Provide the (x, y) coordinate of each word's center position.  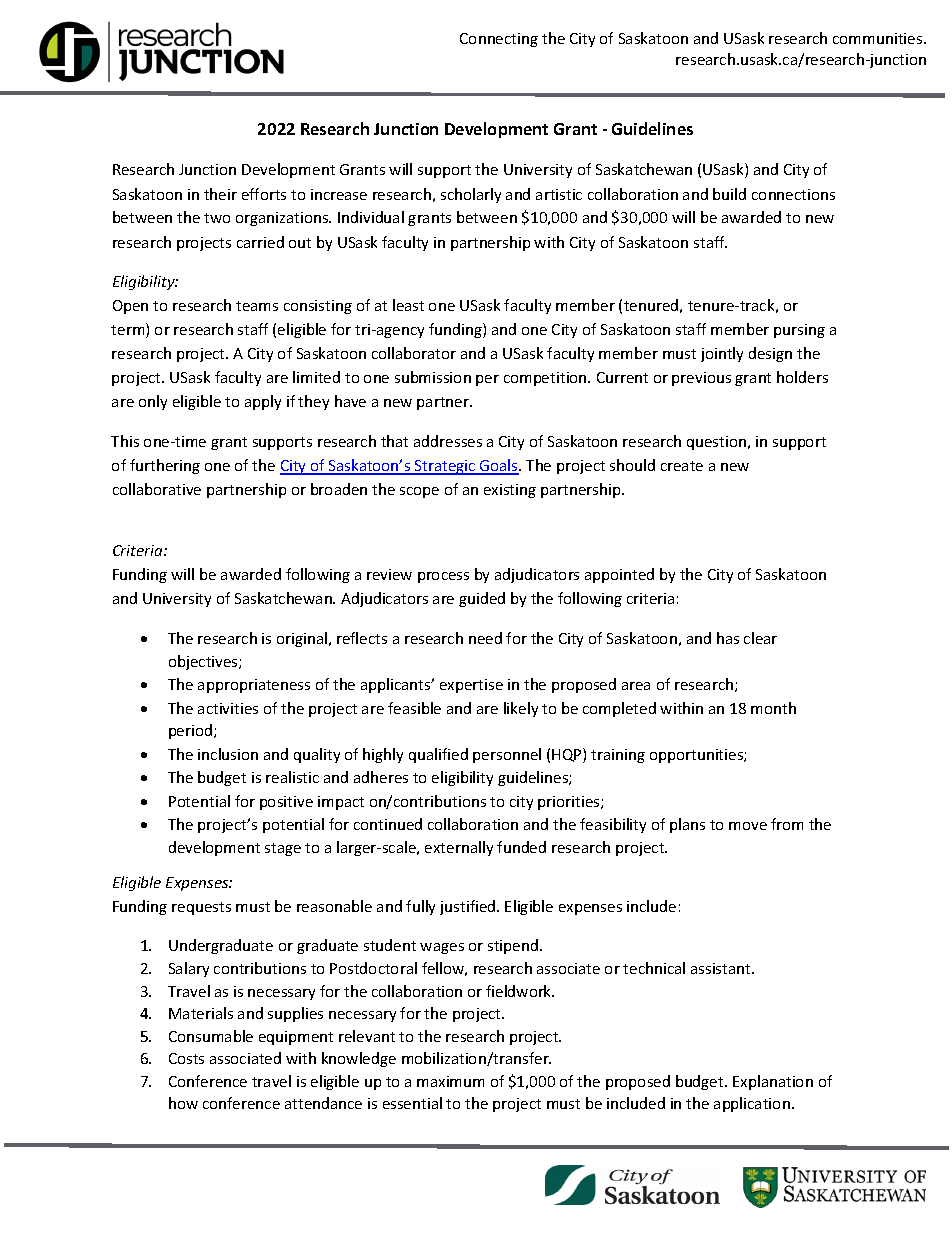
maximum (450, 1081)
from (787, 824)
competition (546, 379)
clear (760, 638)
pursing (799, 331)
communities (879, 38)
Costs (186, 1058)
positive (286, 803)
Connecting (499, 40)
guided (482, 599)
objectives (204, 662)
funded (521, 847)
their (220, 194)
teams (257, 306)
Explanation (773, 1082)
